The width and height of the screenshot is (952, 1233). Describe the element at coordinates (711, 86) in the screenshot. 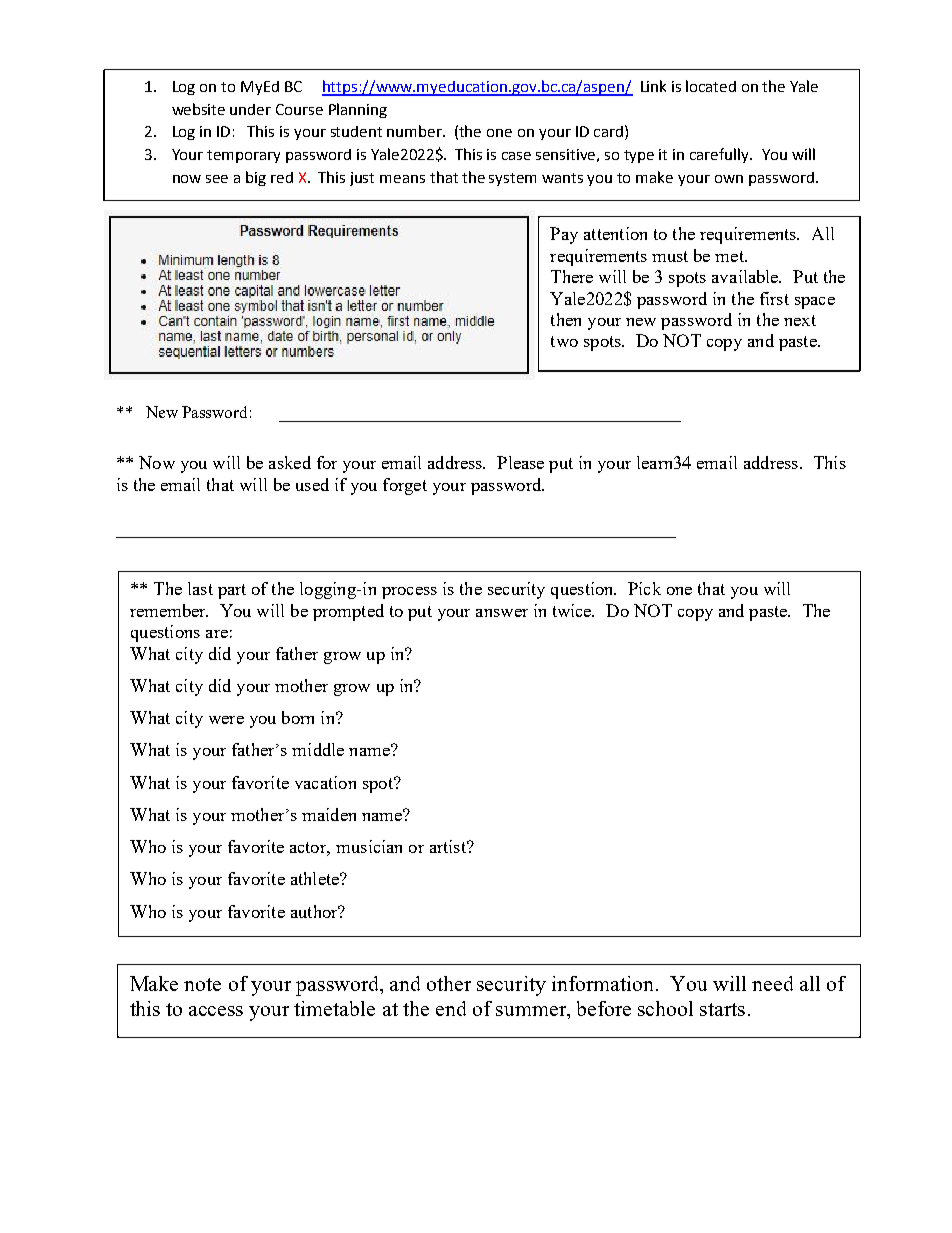

I see `located` at that location.
